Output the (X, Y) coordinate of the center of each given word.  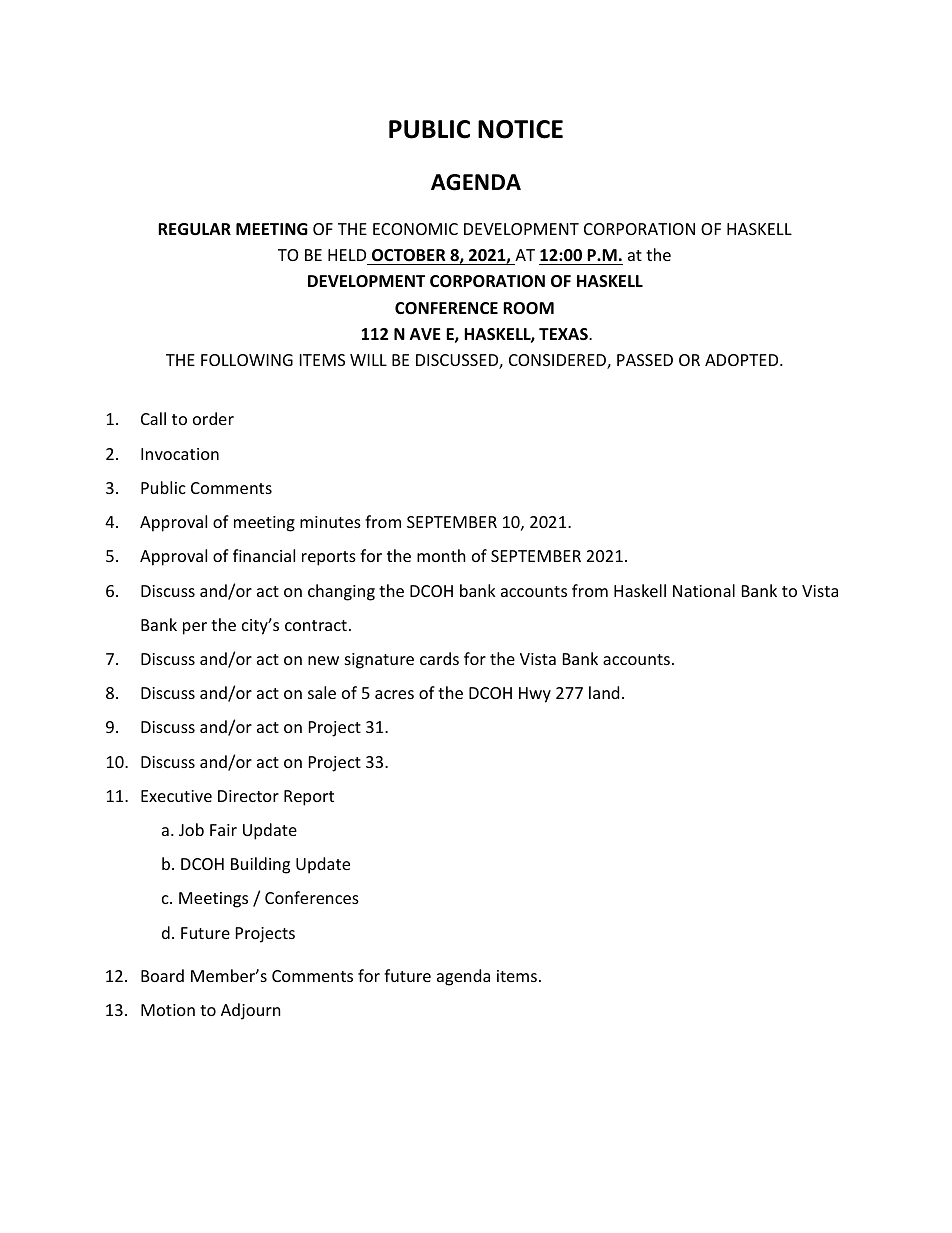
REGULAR (194, 229)
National (704, 590)
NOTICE (520, 129)
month (441, 555)
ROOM (528, 308)
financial (264, 555)
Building (260, 865)
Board (162, 975)
